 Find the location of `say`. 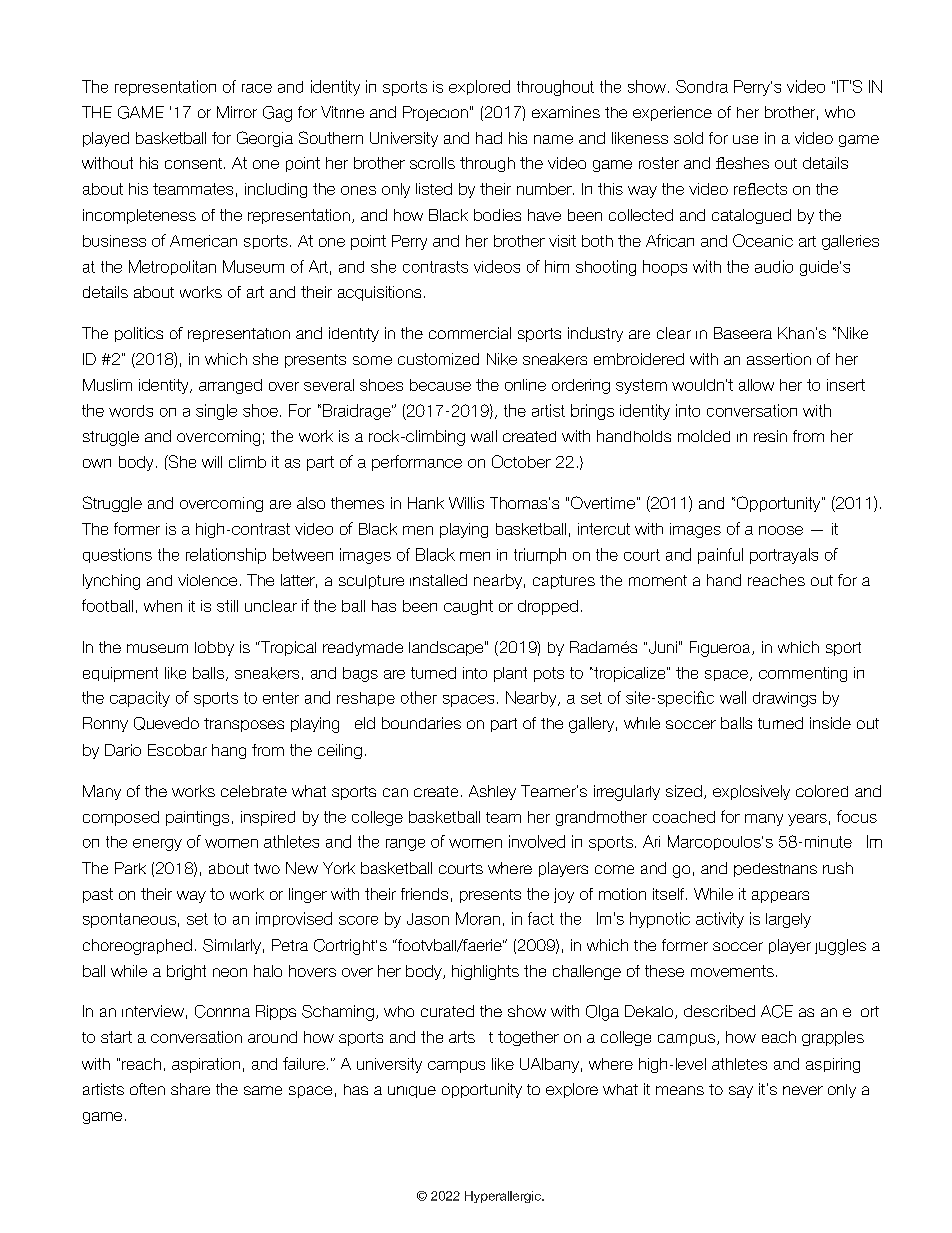

say is located at coordinates (741, 1092).
